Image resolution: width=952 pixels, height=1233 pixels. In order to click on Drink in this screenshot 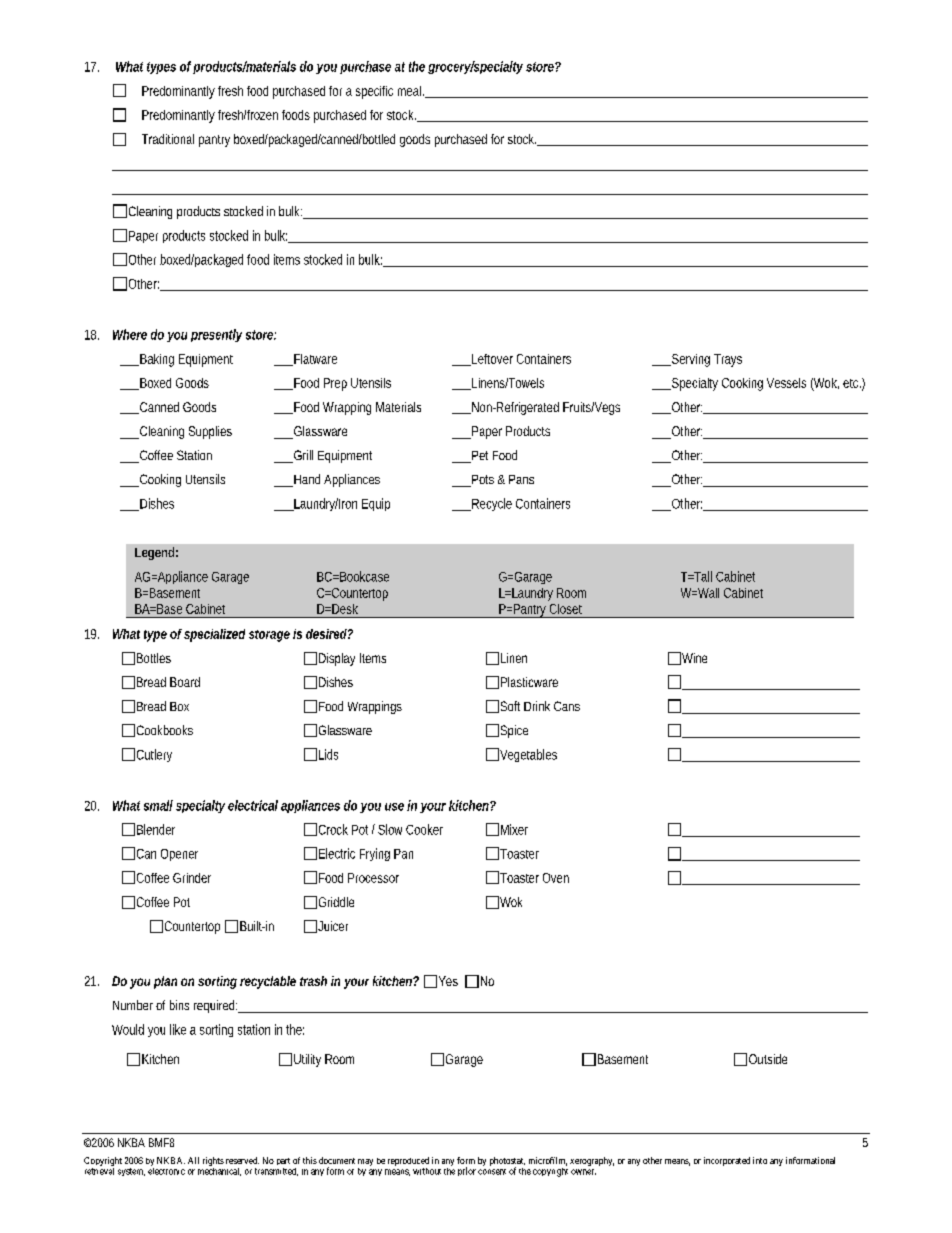, I will do `click(537, 706)`.
